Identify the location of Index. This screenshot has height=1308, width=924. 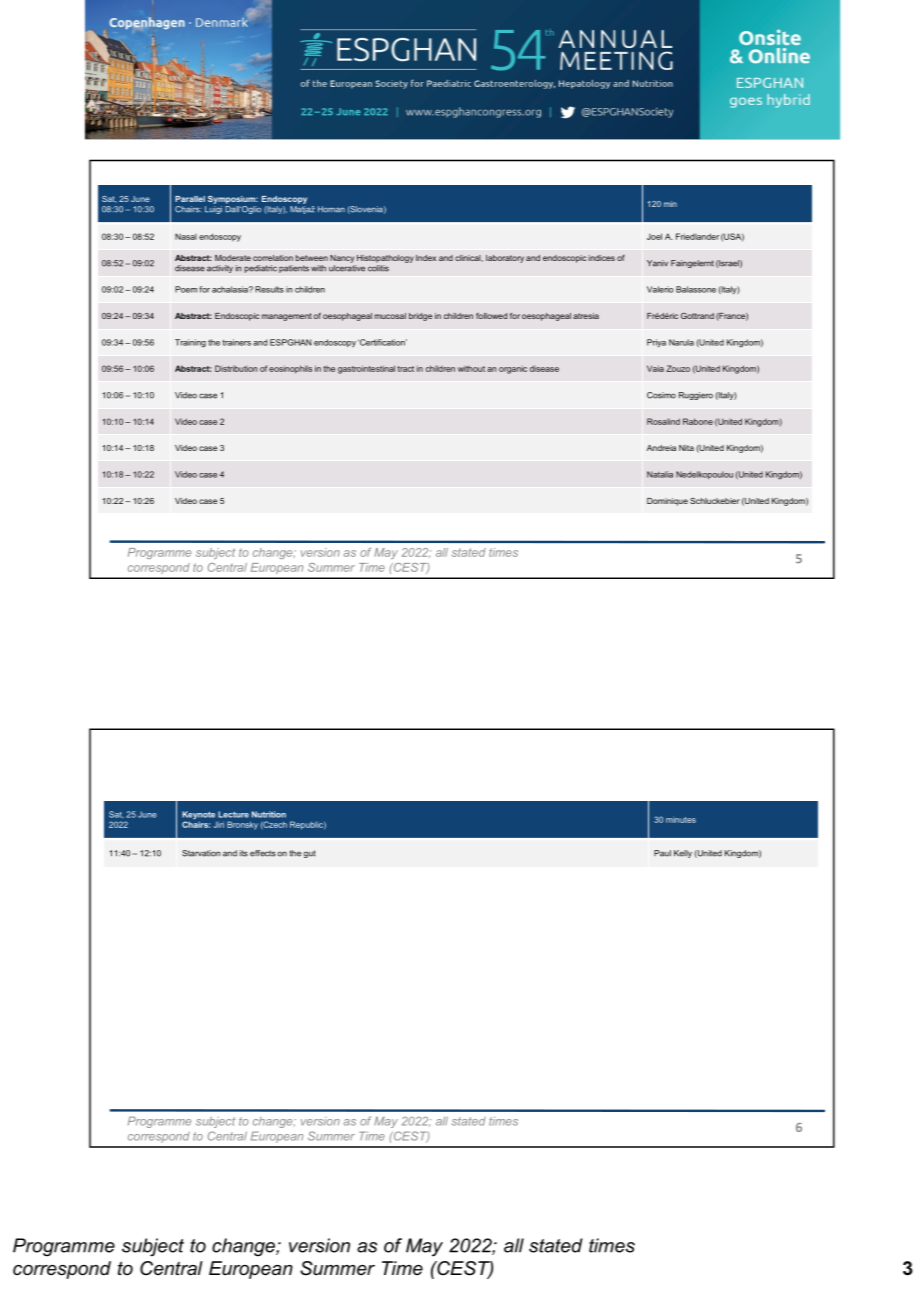
(426, 258).
